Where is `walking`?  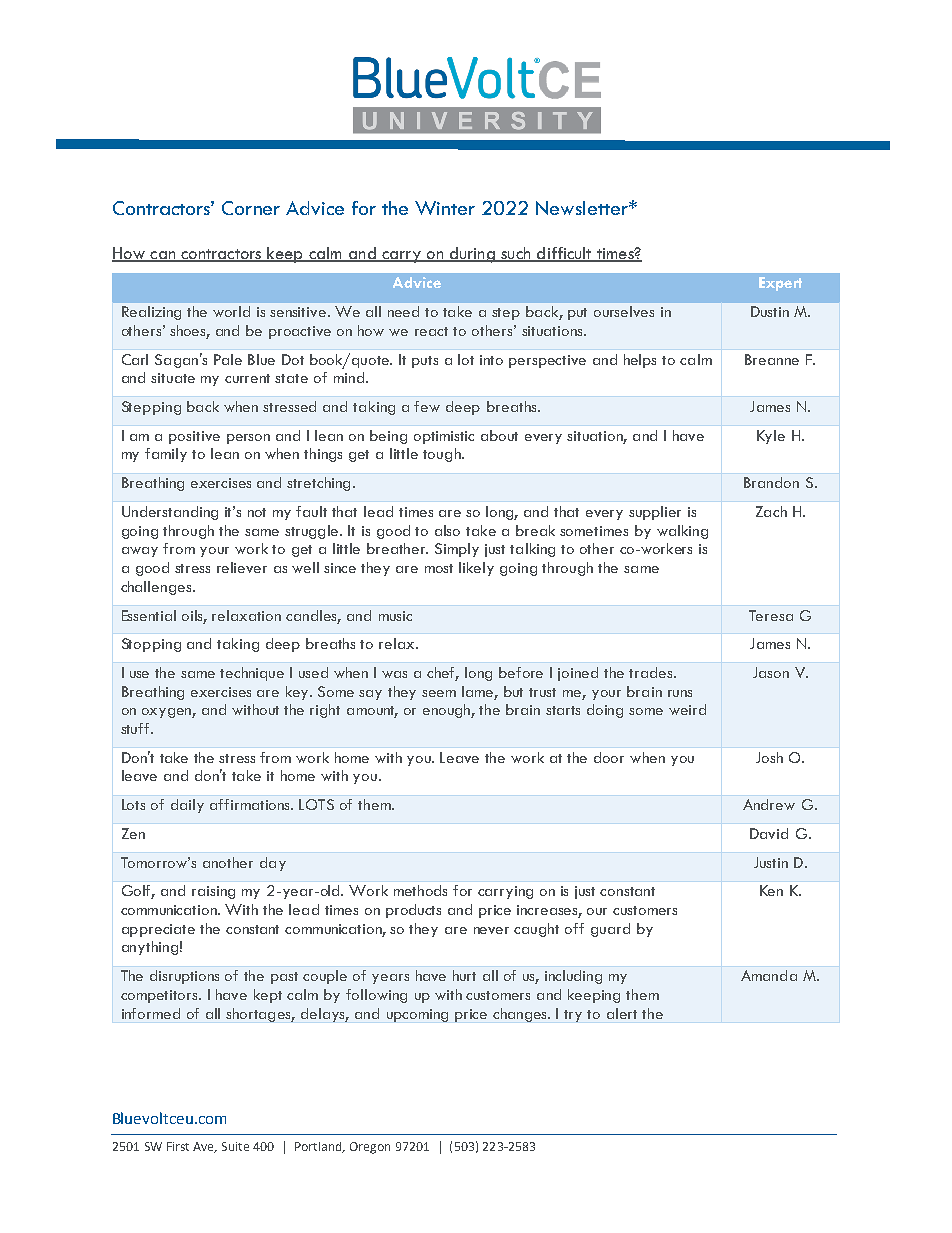 walking is located at coordinates (682, 532).
